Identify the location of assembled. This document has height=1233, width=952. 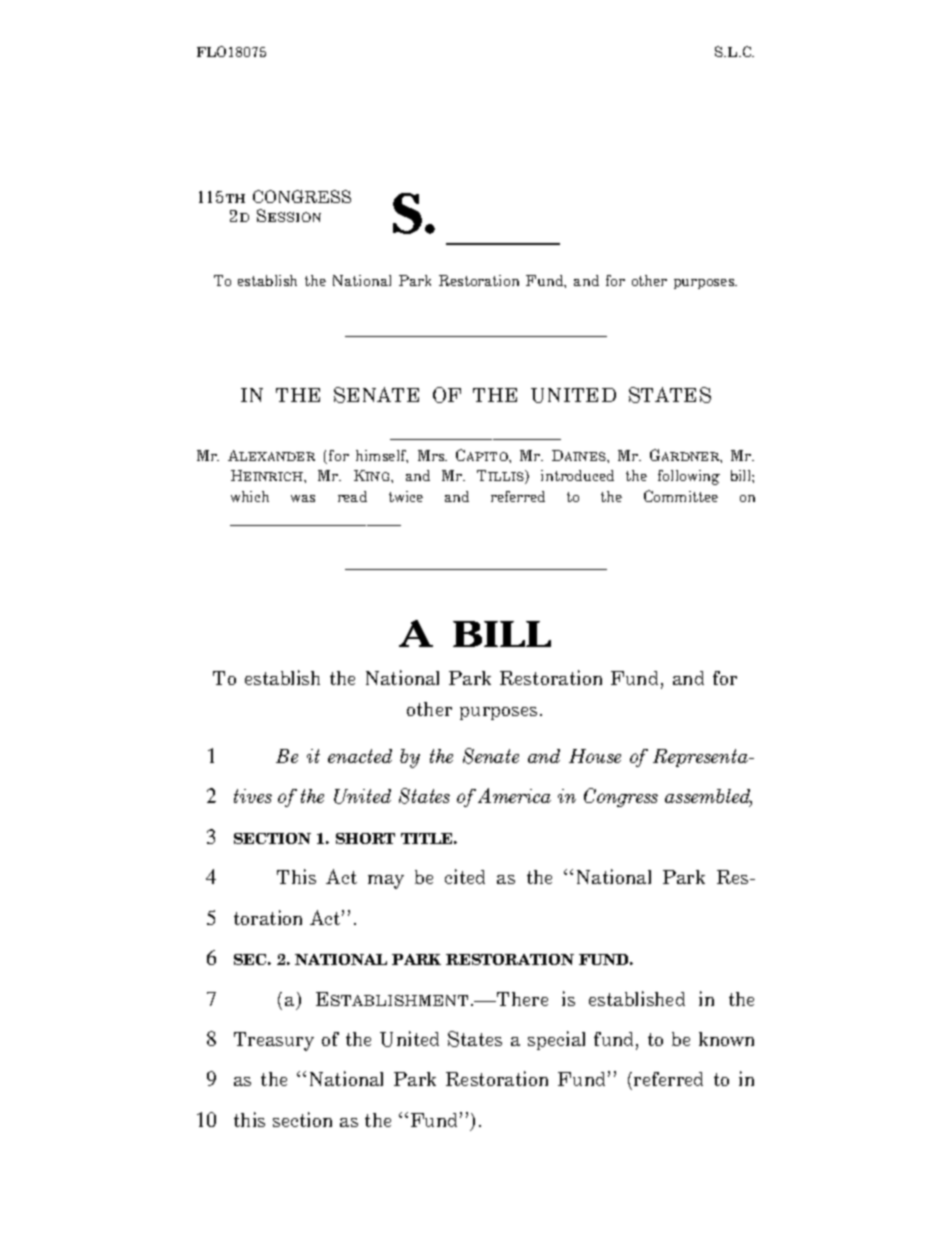
(708, 797).
